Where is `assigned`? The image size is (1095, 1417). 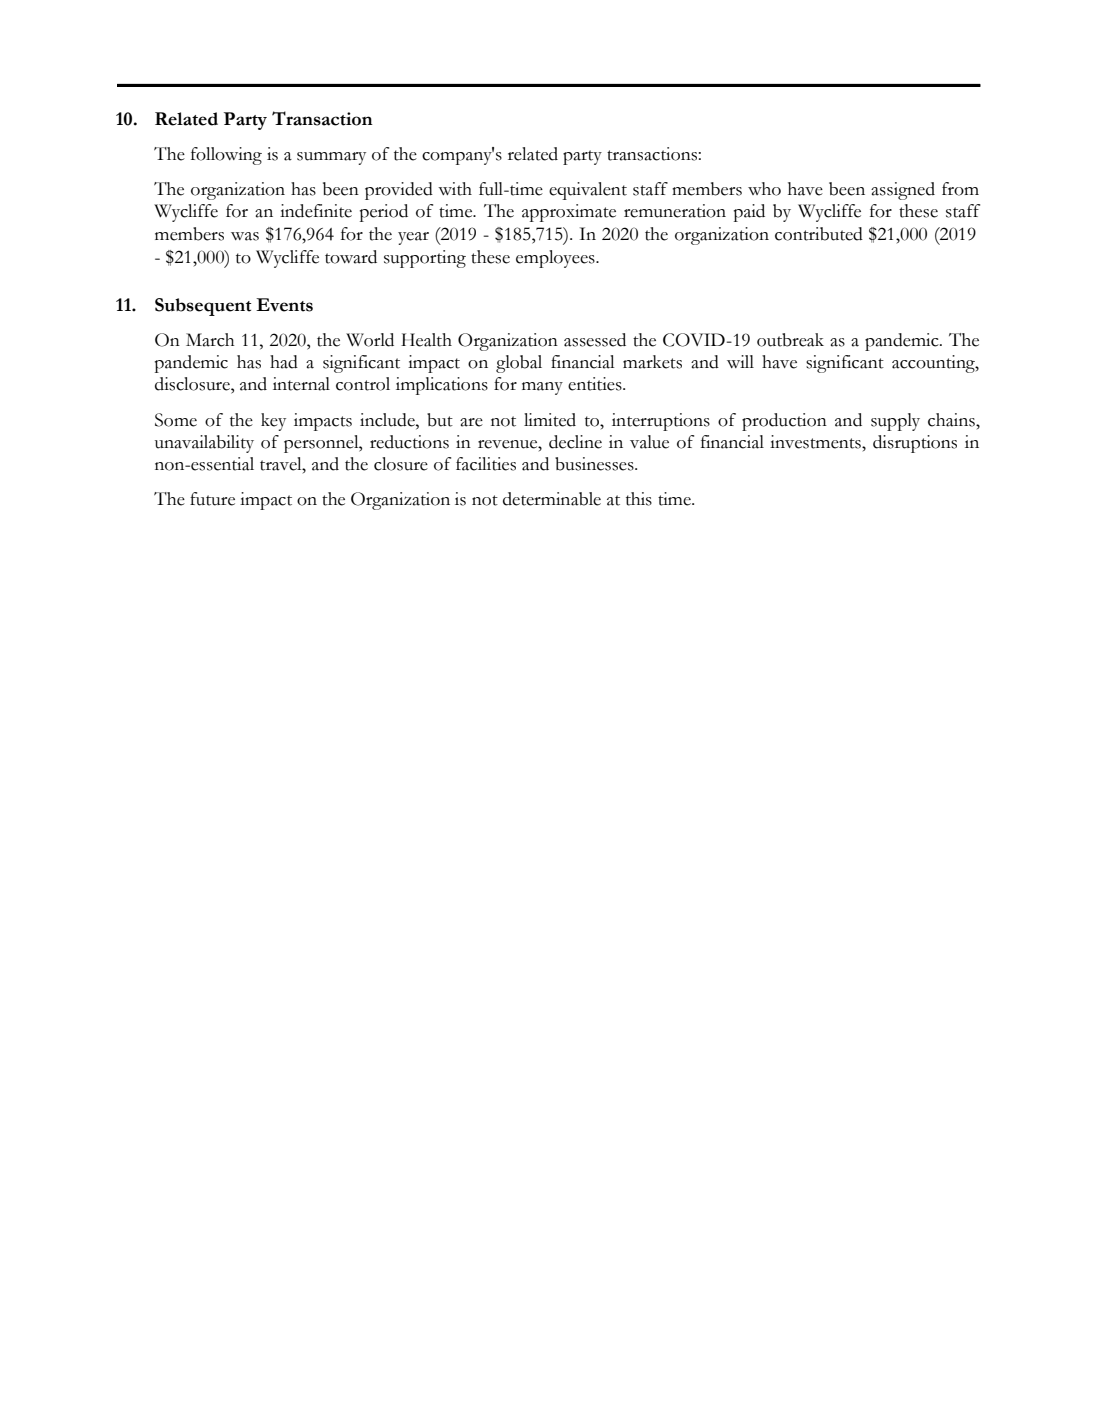 assigned is located at coordinates (903, 191).
